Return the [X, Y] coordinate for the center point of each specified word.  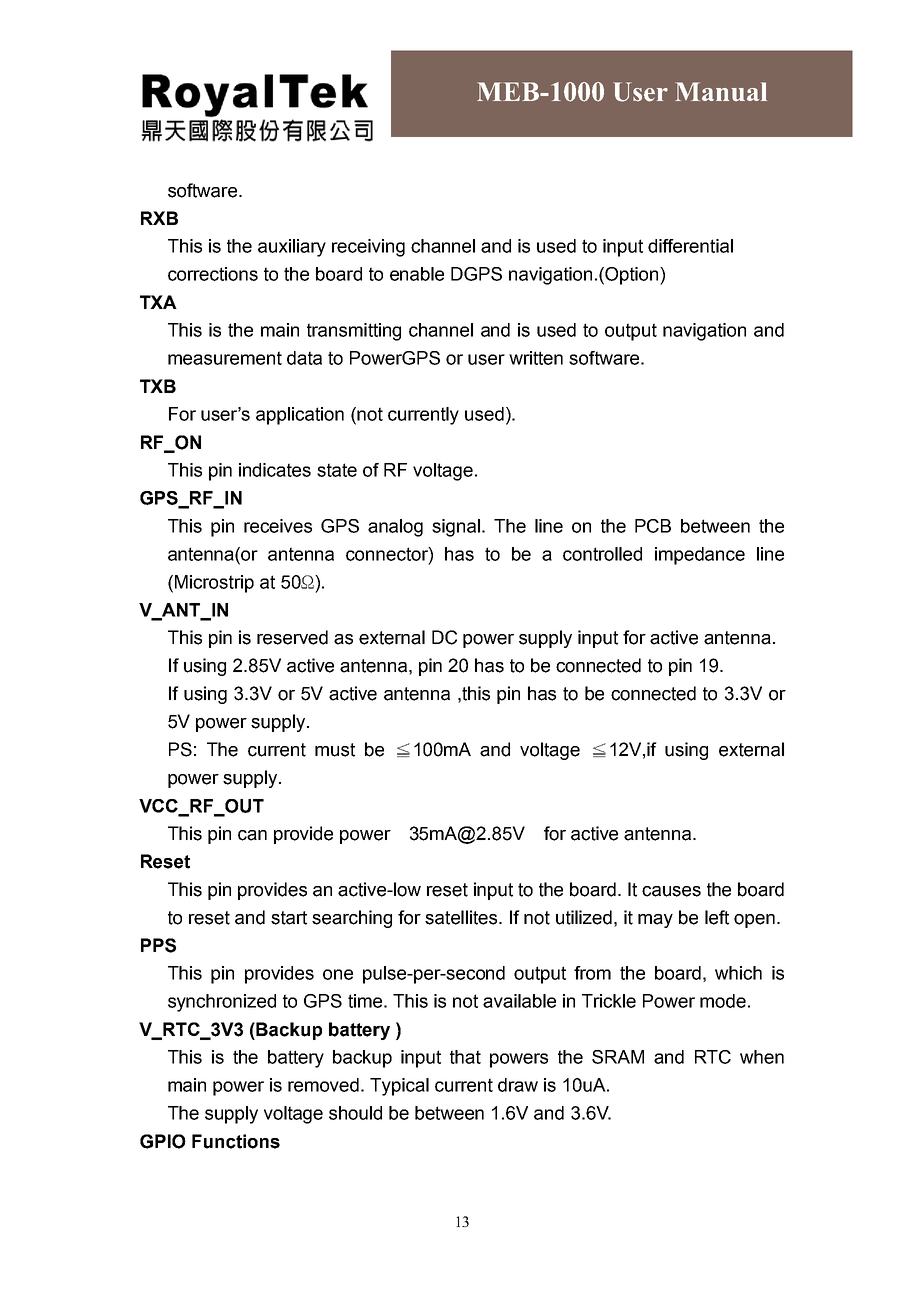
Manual [721, 91]
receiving [368, 248]
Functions [236, 1141]
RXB [159, 218]
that [465, 1057]
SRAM [618, 1057]
